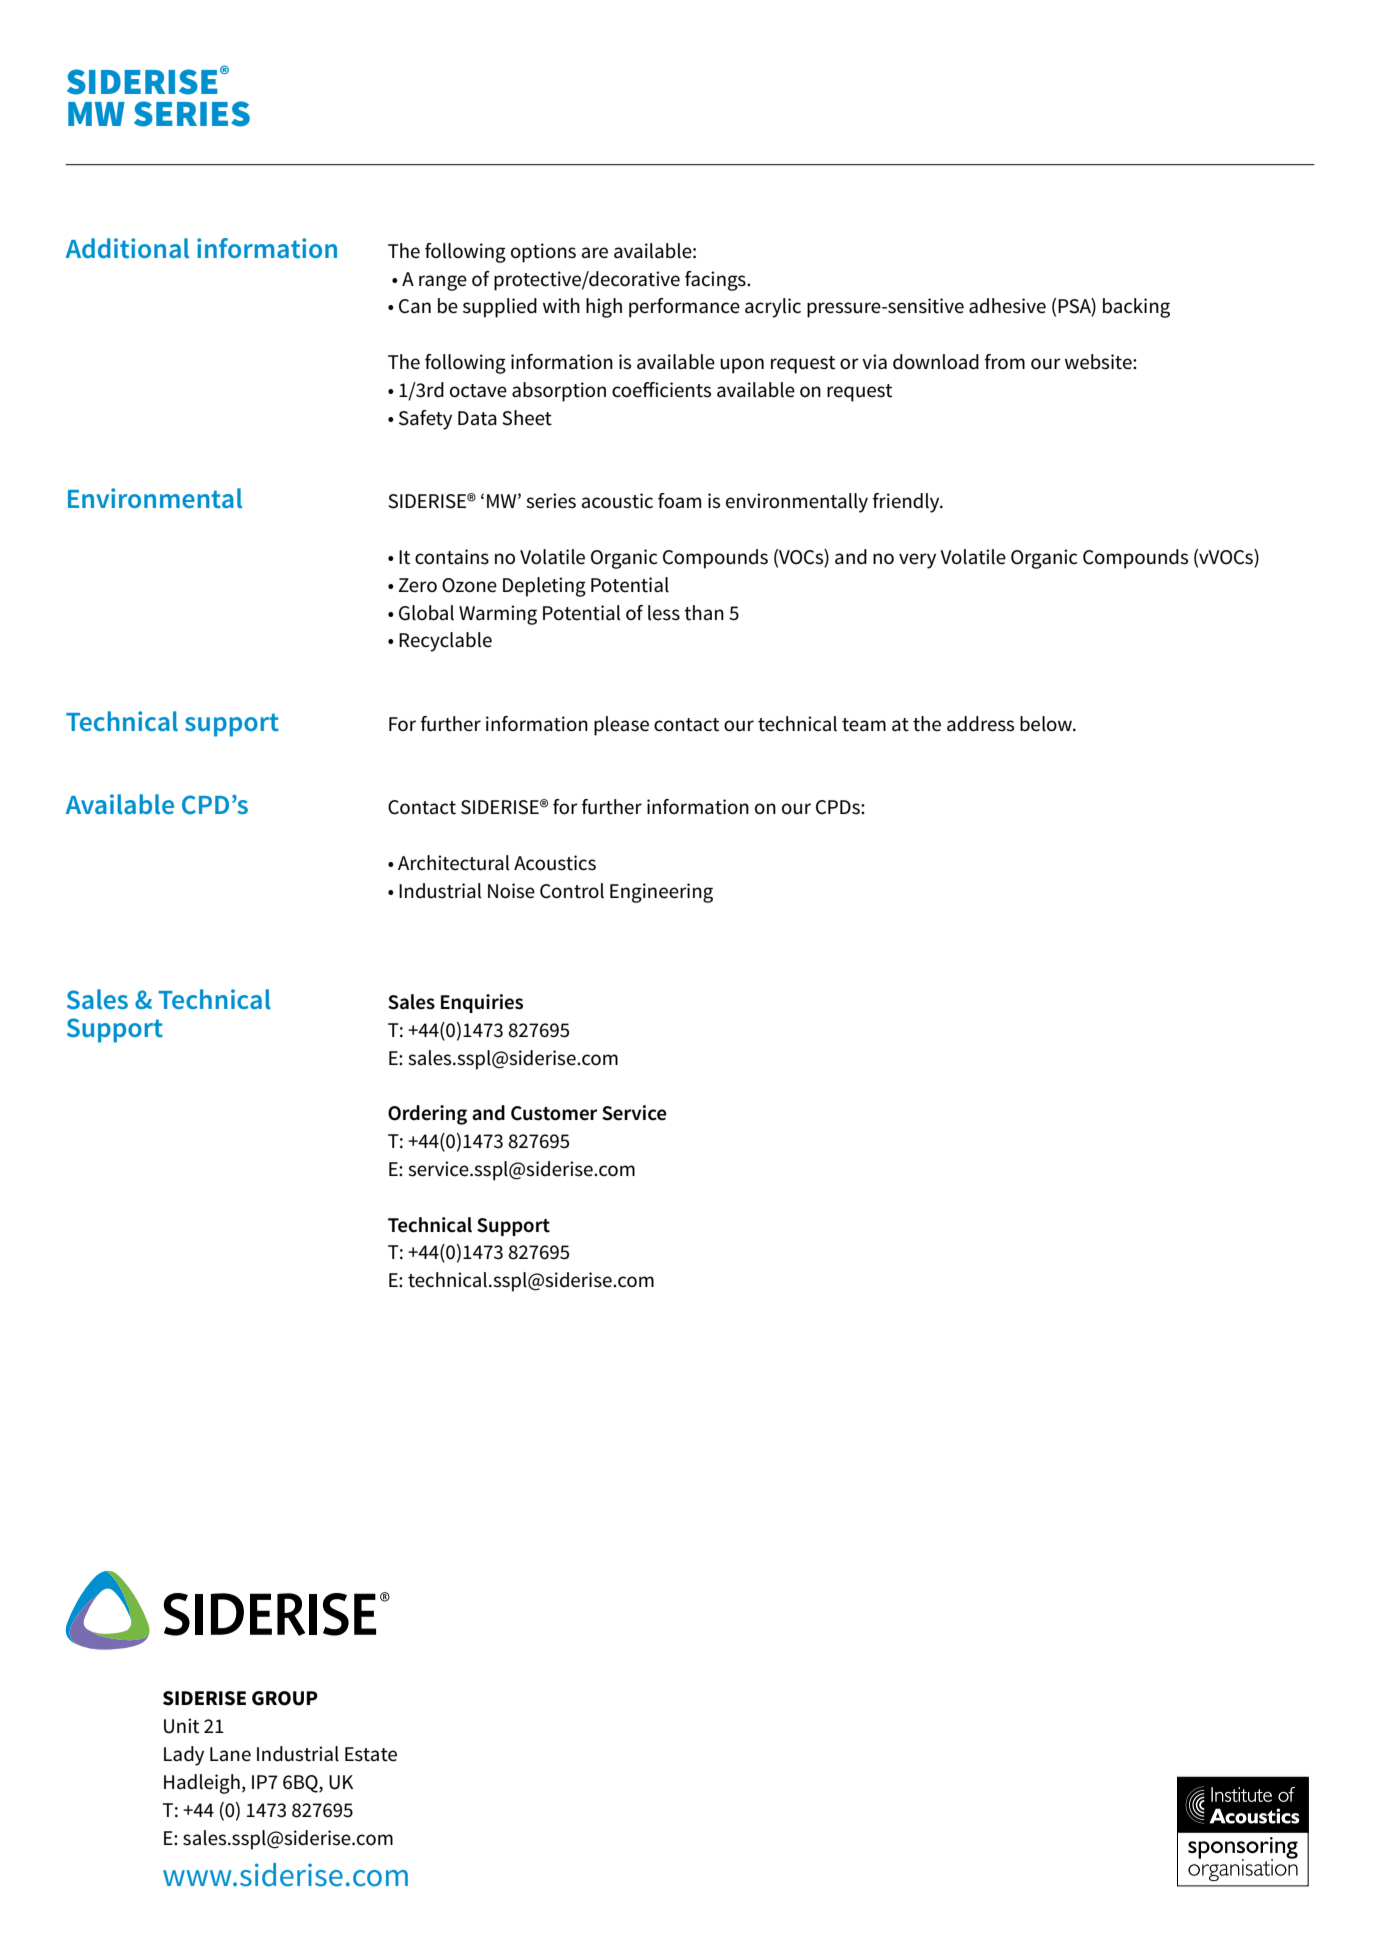 This image has height=1952, width=1380. Describe the element at coordinates (604, 308) in the image. I see `high` at that location.
